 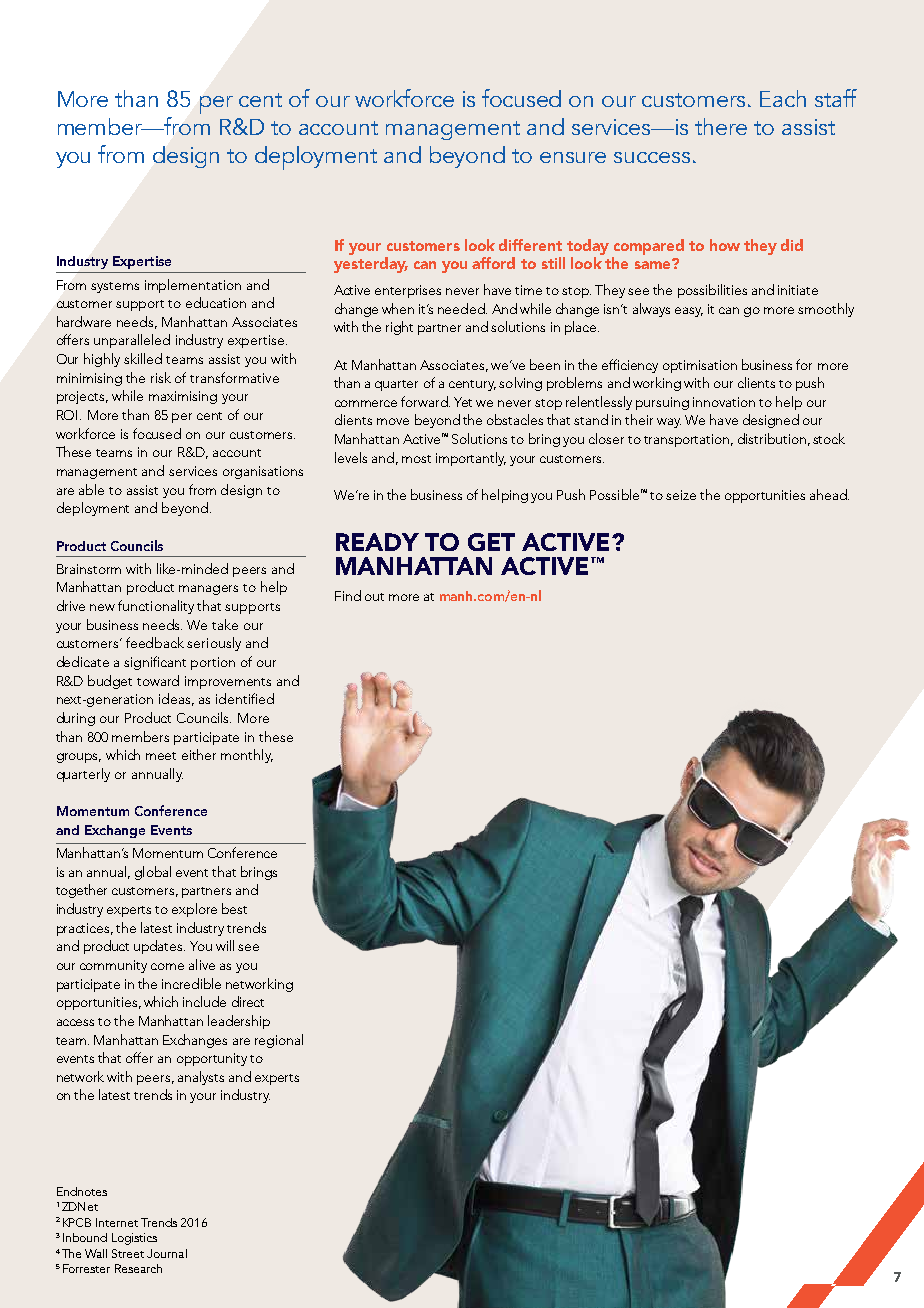 What do you see at coordinates (248, 1001) in the screenshot?
I see `direct` at bounding box center [248, 1001].
